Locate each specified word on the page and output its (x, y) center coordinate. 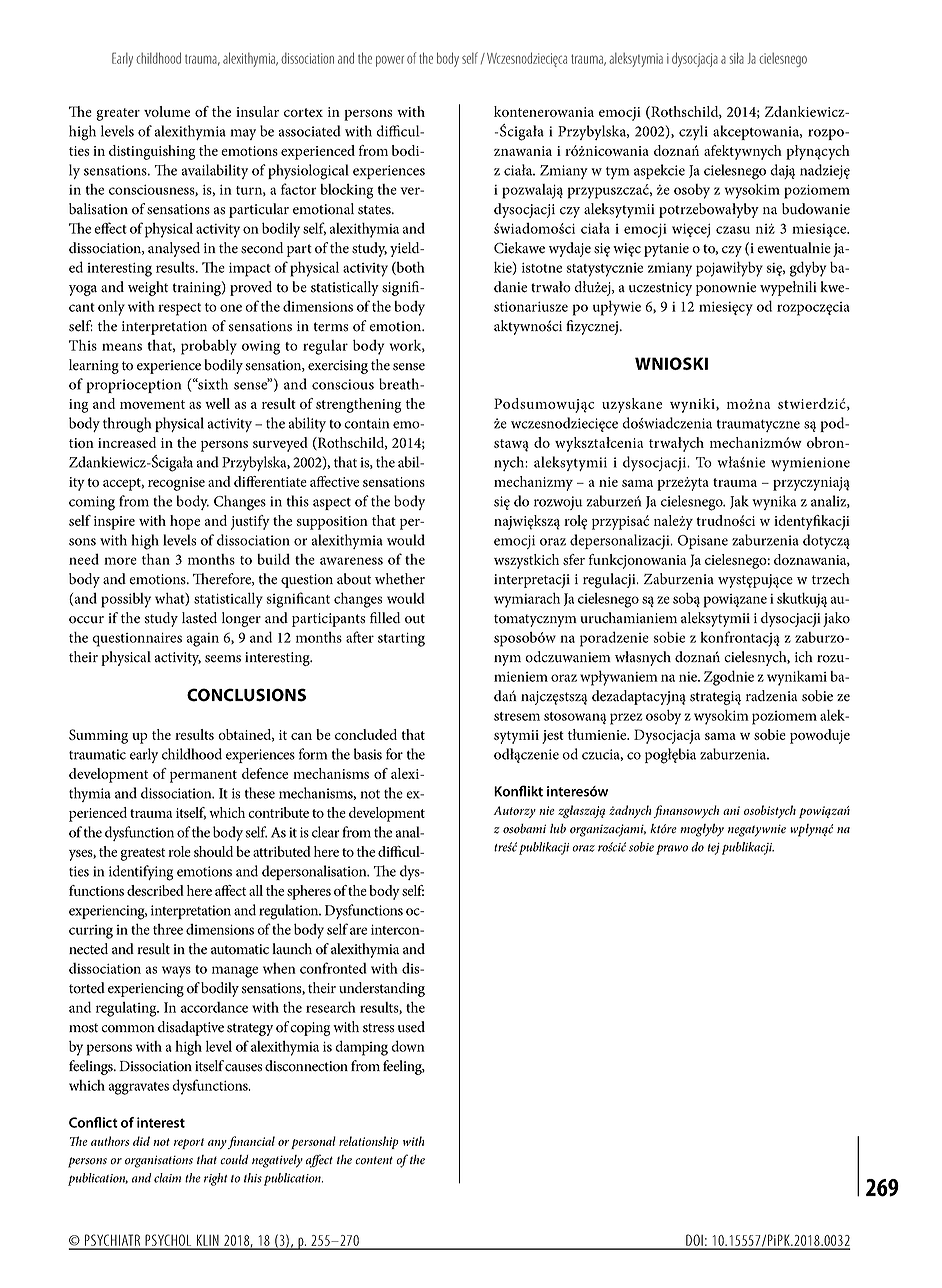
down (408, 1046)
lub (558, 829)
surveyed (280, 444)
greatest (142, 854)
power (390, 61)
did (141, 1141)
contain (366, 423)
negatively (277, 1161)
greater (118, 114)
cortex (303, 112)
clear (325, 832)
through (127, 425)
